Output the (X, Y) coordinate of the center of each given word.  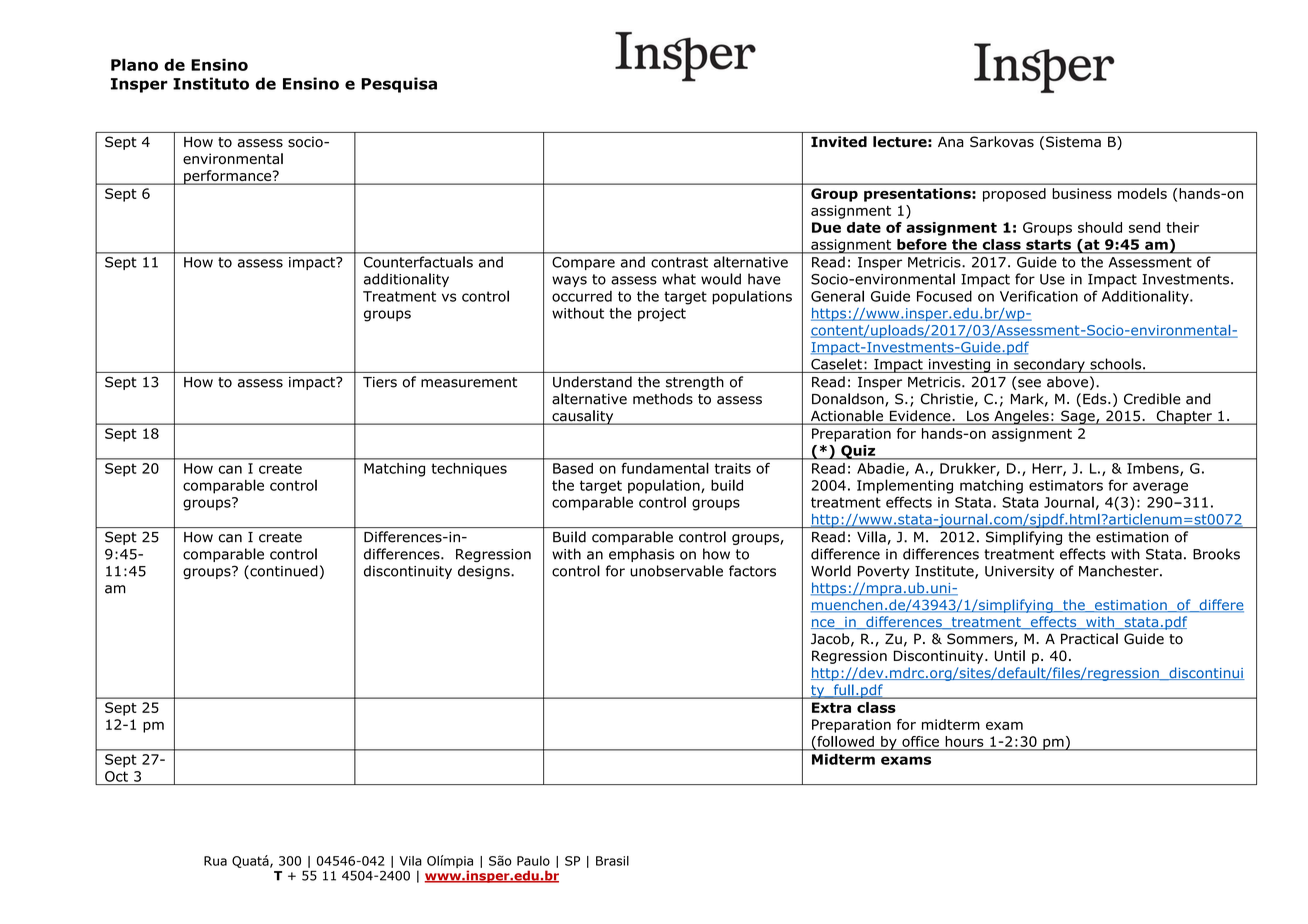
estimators (1066, 485)
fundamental (665, 468)
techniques (469, 469)
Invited (839, 142)
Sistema (1073, 142)
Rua (215, 861)
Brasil (612, 861)
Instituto (211, 83)
